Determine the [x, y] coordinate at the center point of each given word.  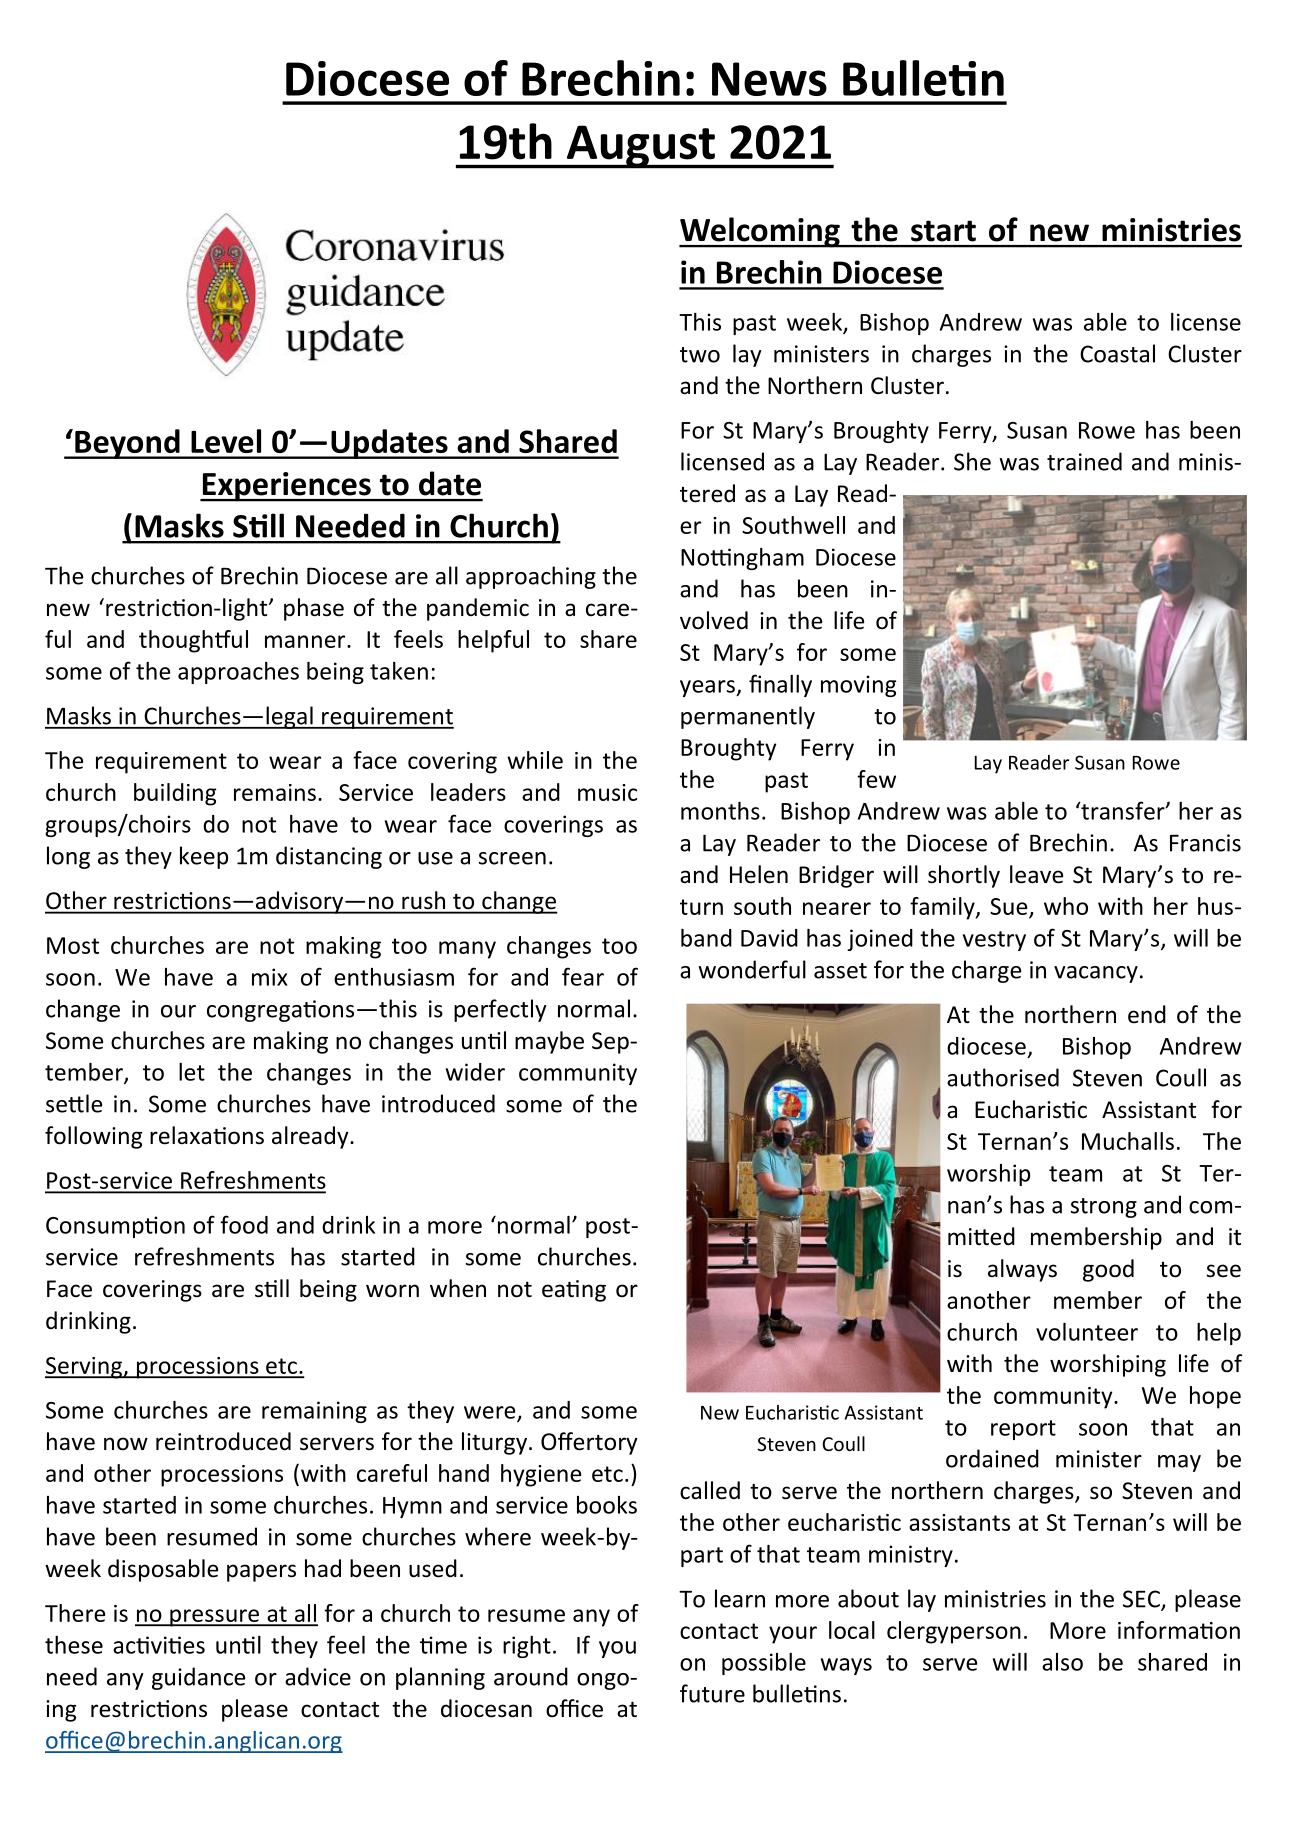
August [640, 147]
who [1066, 906]
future [712, 1693]
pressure [214, 1618]
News [769, 79]
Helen [759, 874]
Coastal [1117, 353]
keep [204, 857]
